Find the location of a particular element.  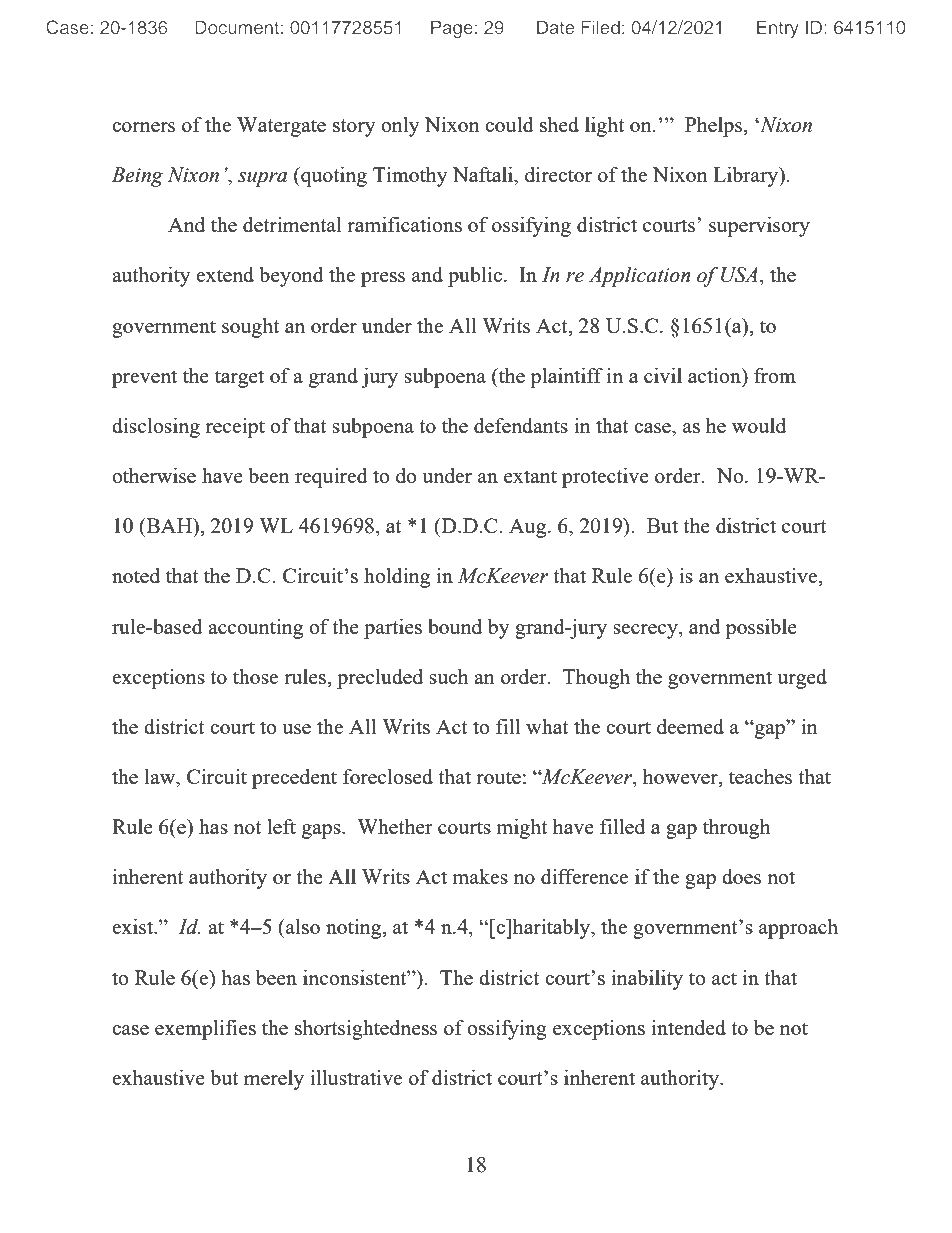

Aug is located at coordinates (529, 528).
